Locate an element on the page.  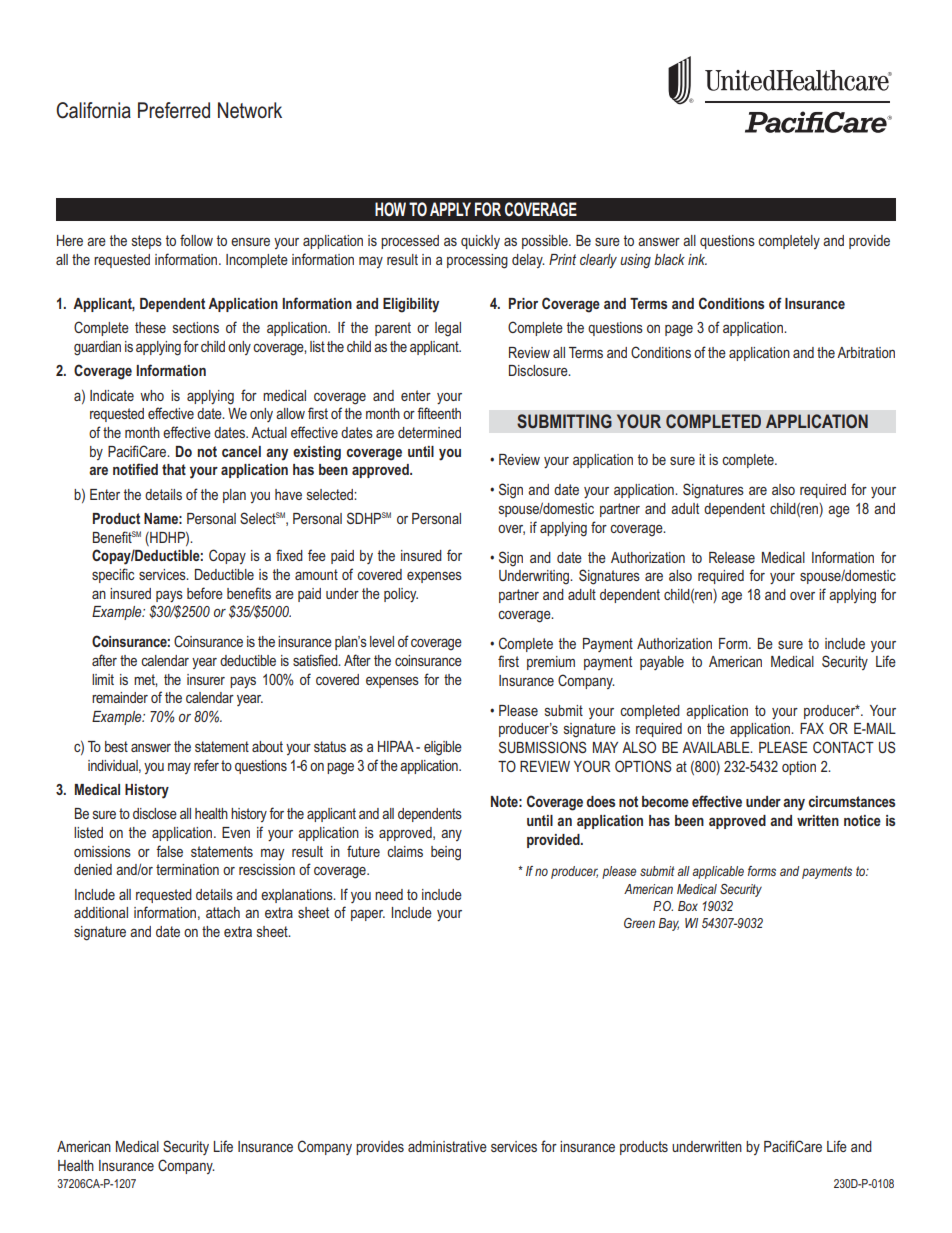
Arbitration is located at coordinates (866, 352).
